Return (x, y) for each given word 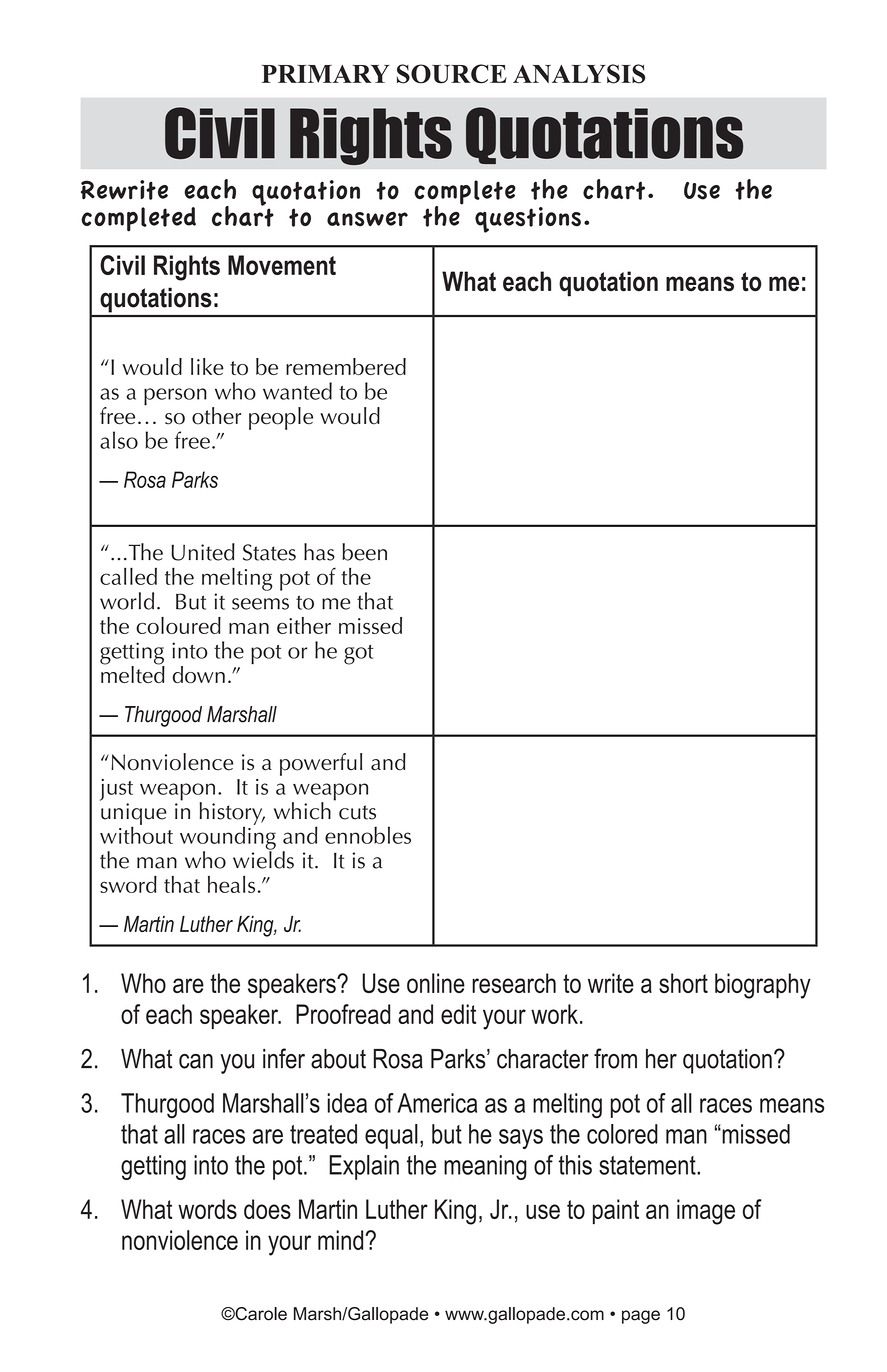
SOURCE (452, 74)
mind (340, 1240)
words (207, 1209)
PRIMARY (326, 74)
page (641, 1317)
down (199, 674)
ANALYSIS (579, 74)
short (683, 983)
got (359, 655)
